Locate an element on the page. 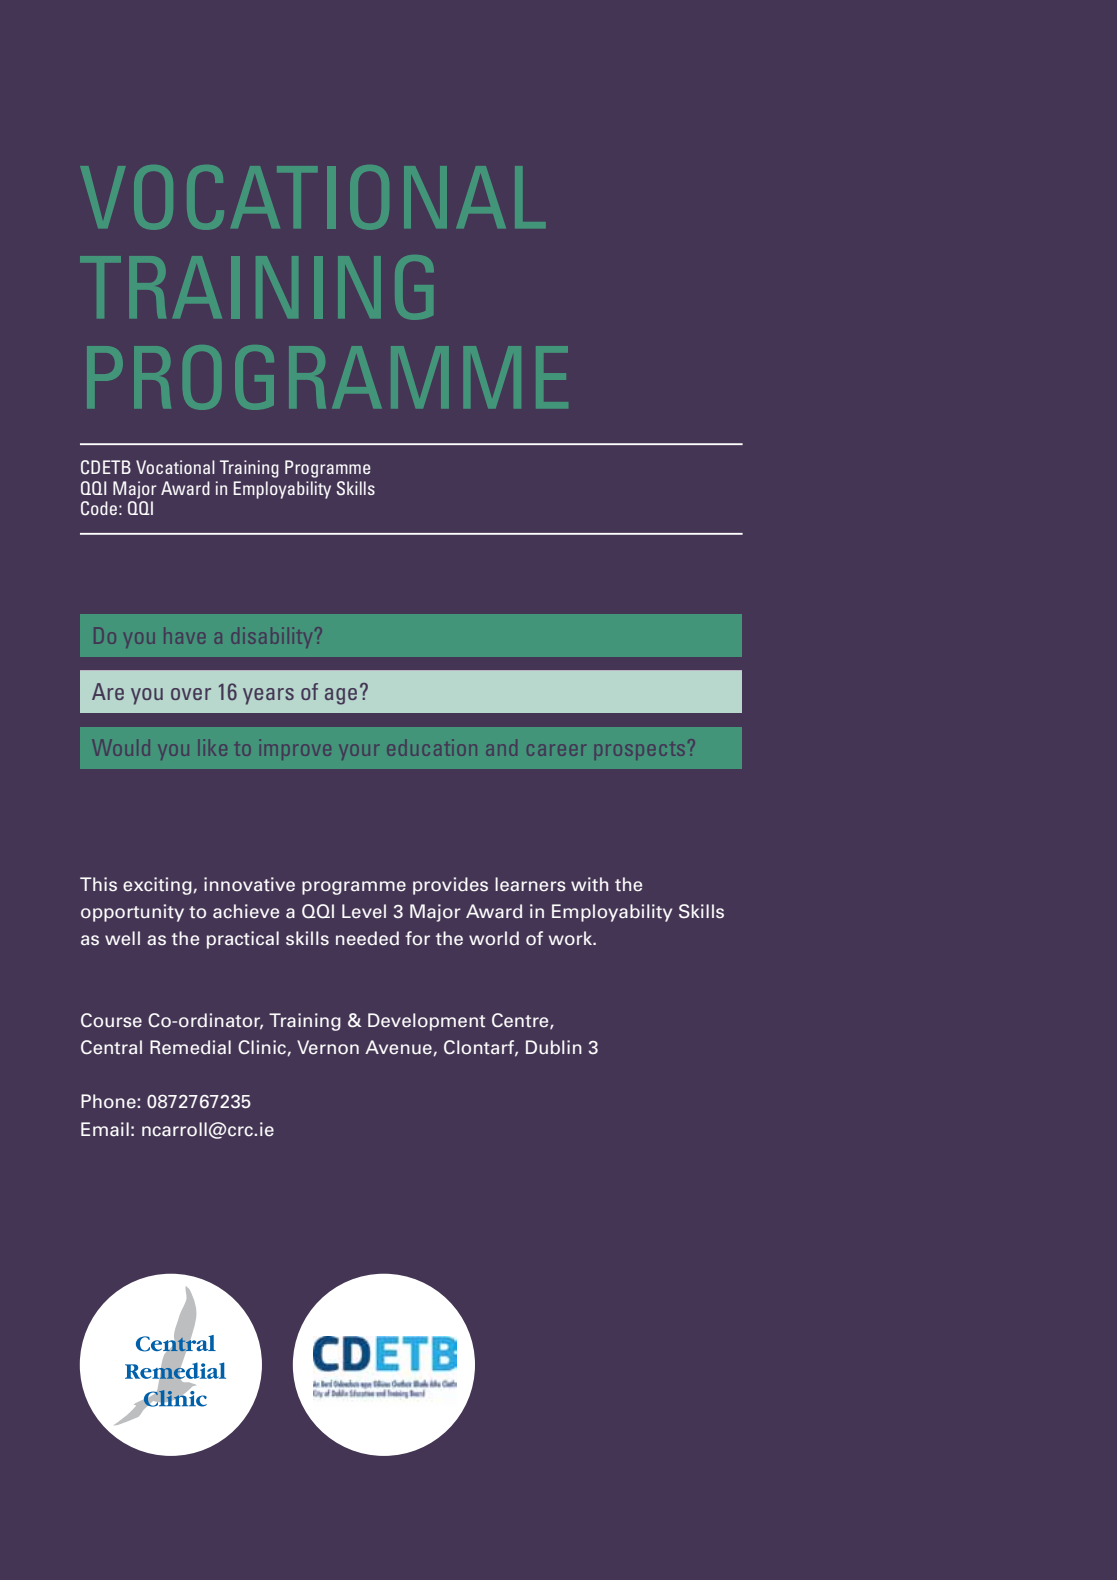  Centre is located at coordinates (521, 1021).
